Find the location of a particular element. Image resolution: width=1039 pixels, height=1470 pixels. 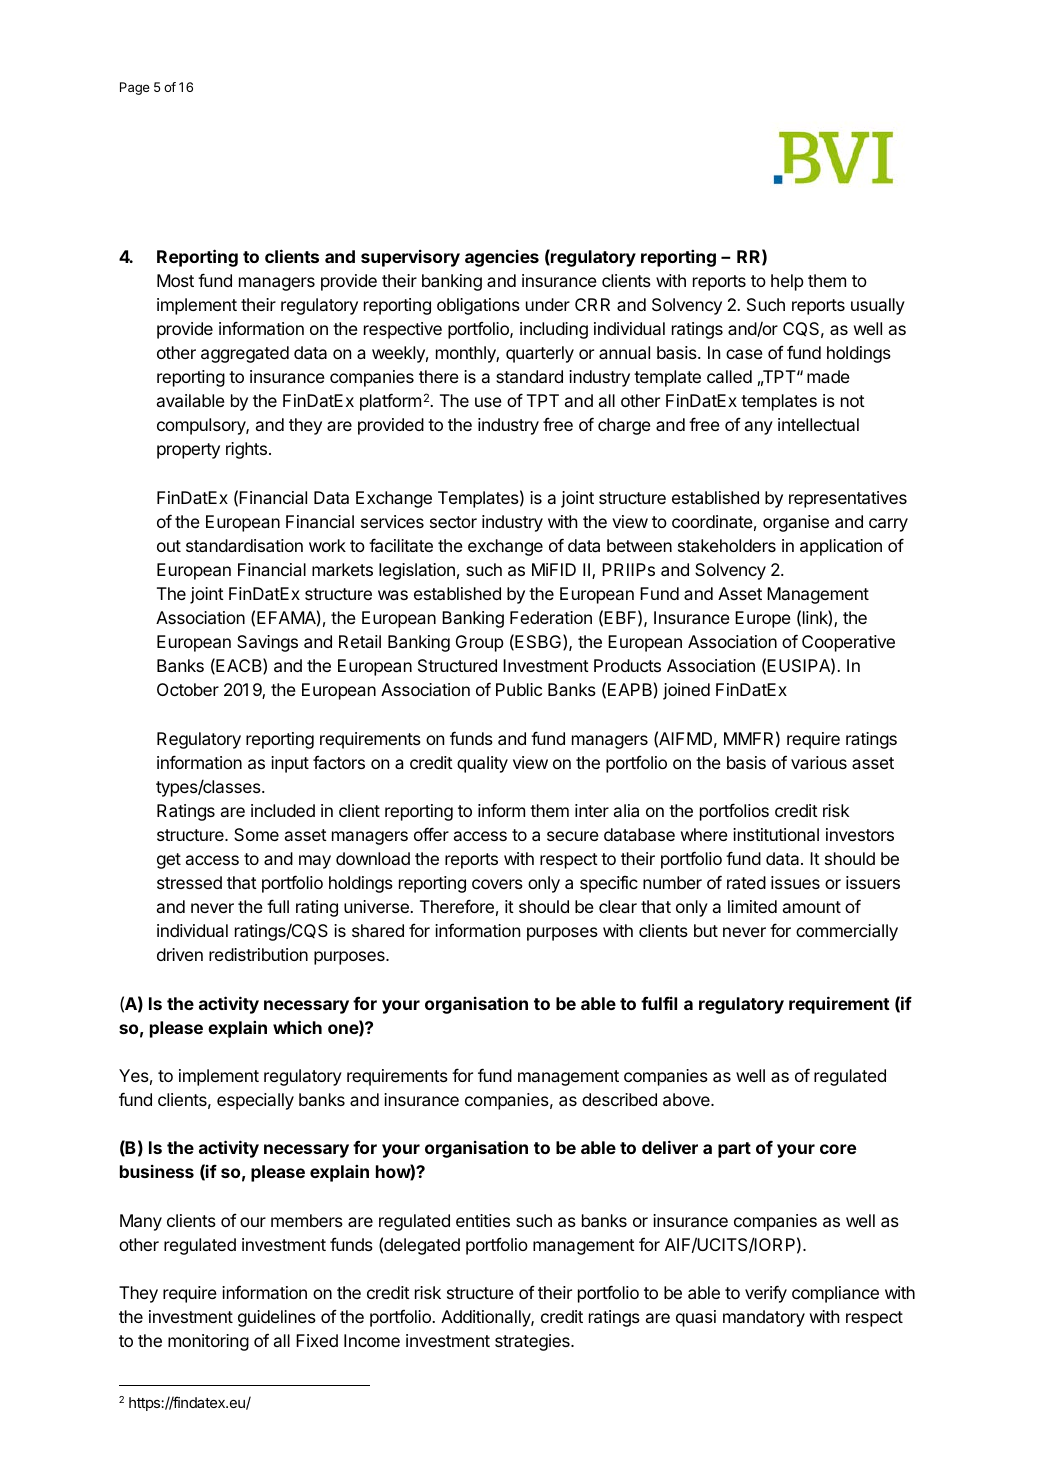

agencies is located at coordinates (502, 258).
